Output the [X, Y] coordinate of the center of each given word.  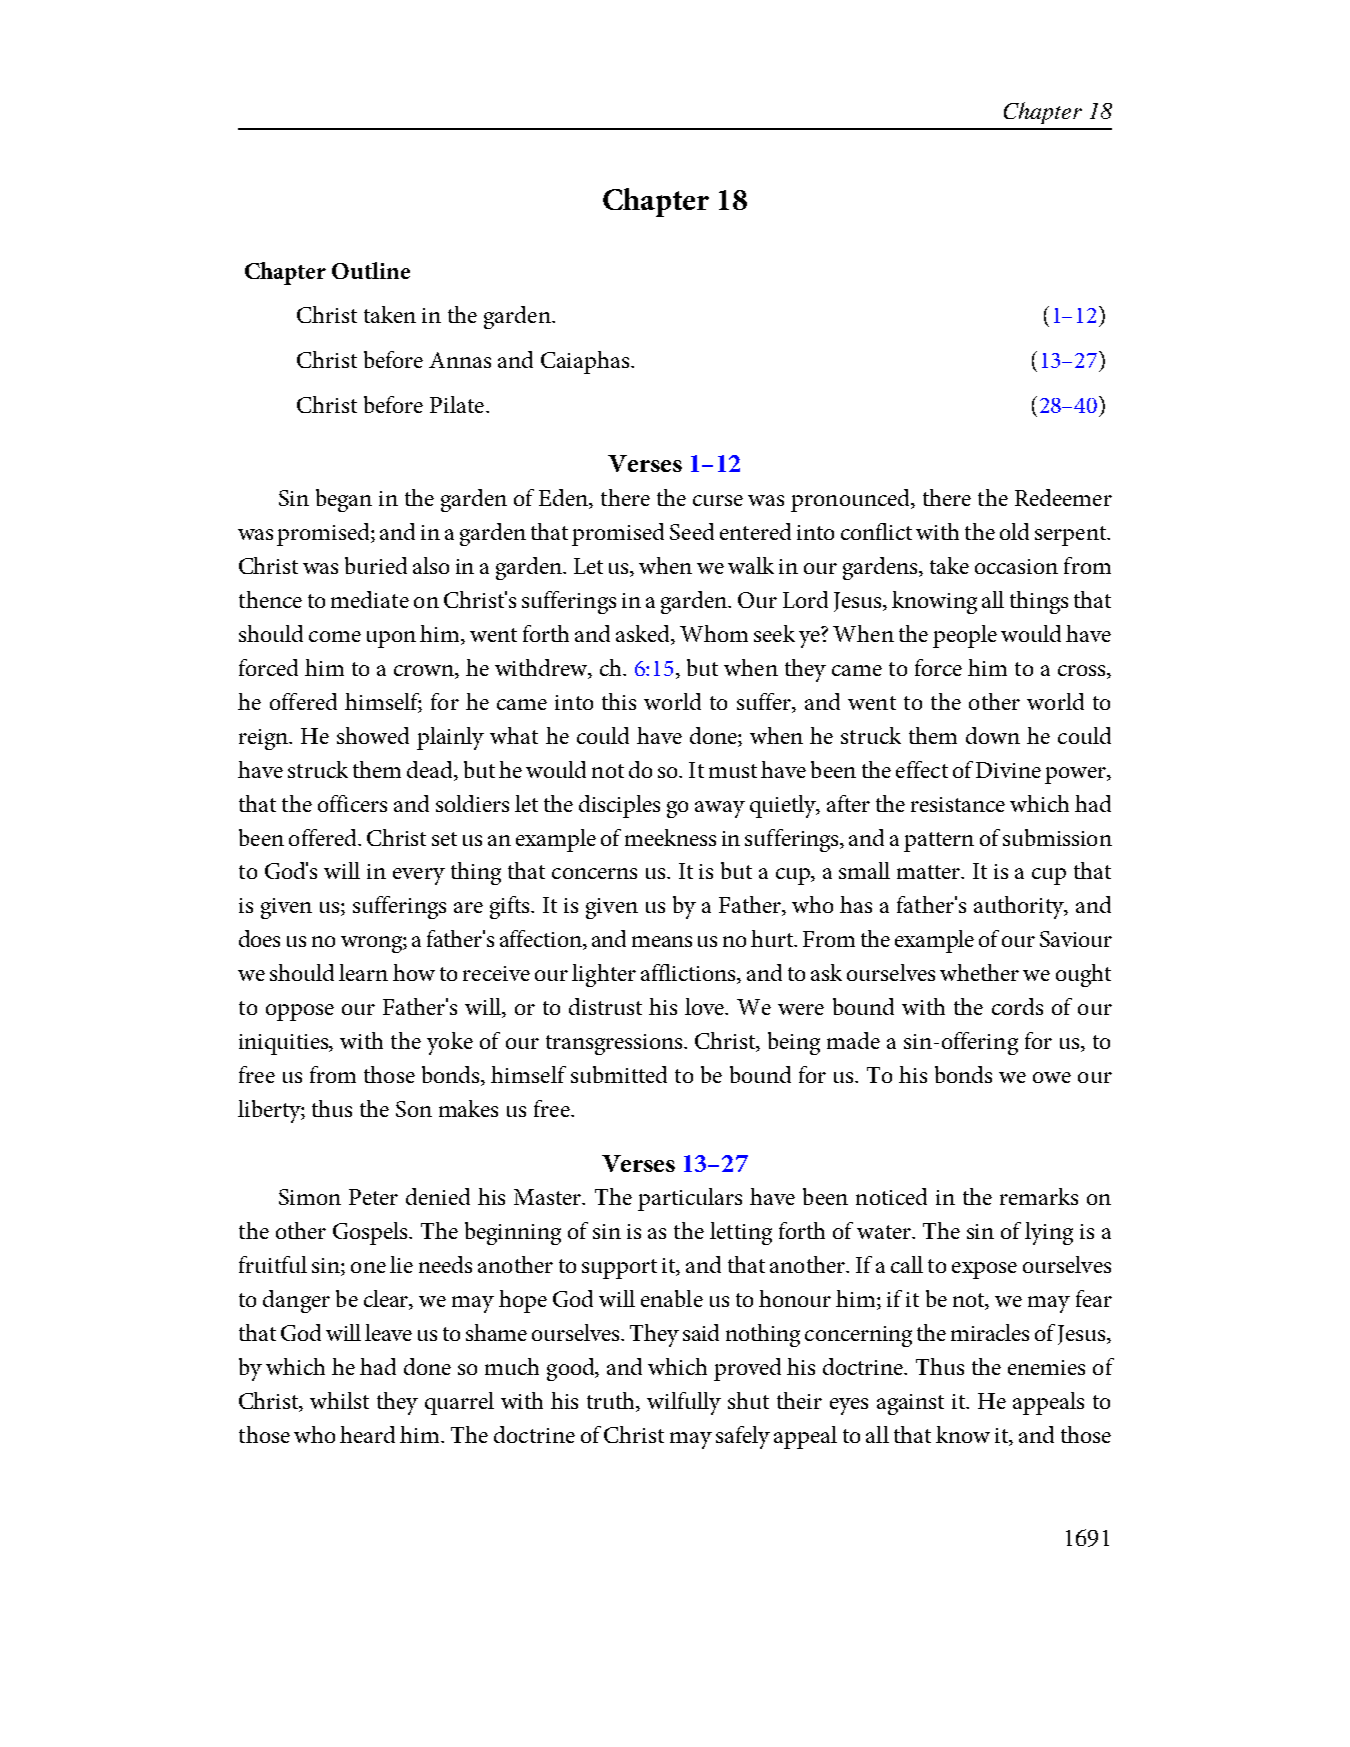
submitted [619, 1074]
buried [376, 565]
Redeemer [1063, 497]
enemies [1046, 1367]
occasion [1016, 566]
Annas [460, 360]
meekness [670, 837]
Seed [692, 531]
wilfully [684, 1403]
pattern [939, 842]
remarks [1039, 1196]
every [419, 876]
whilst [339, 1400]
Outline [371, 270]
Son [414, 1109]
